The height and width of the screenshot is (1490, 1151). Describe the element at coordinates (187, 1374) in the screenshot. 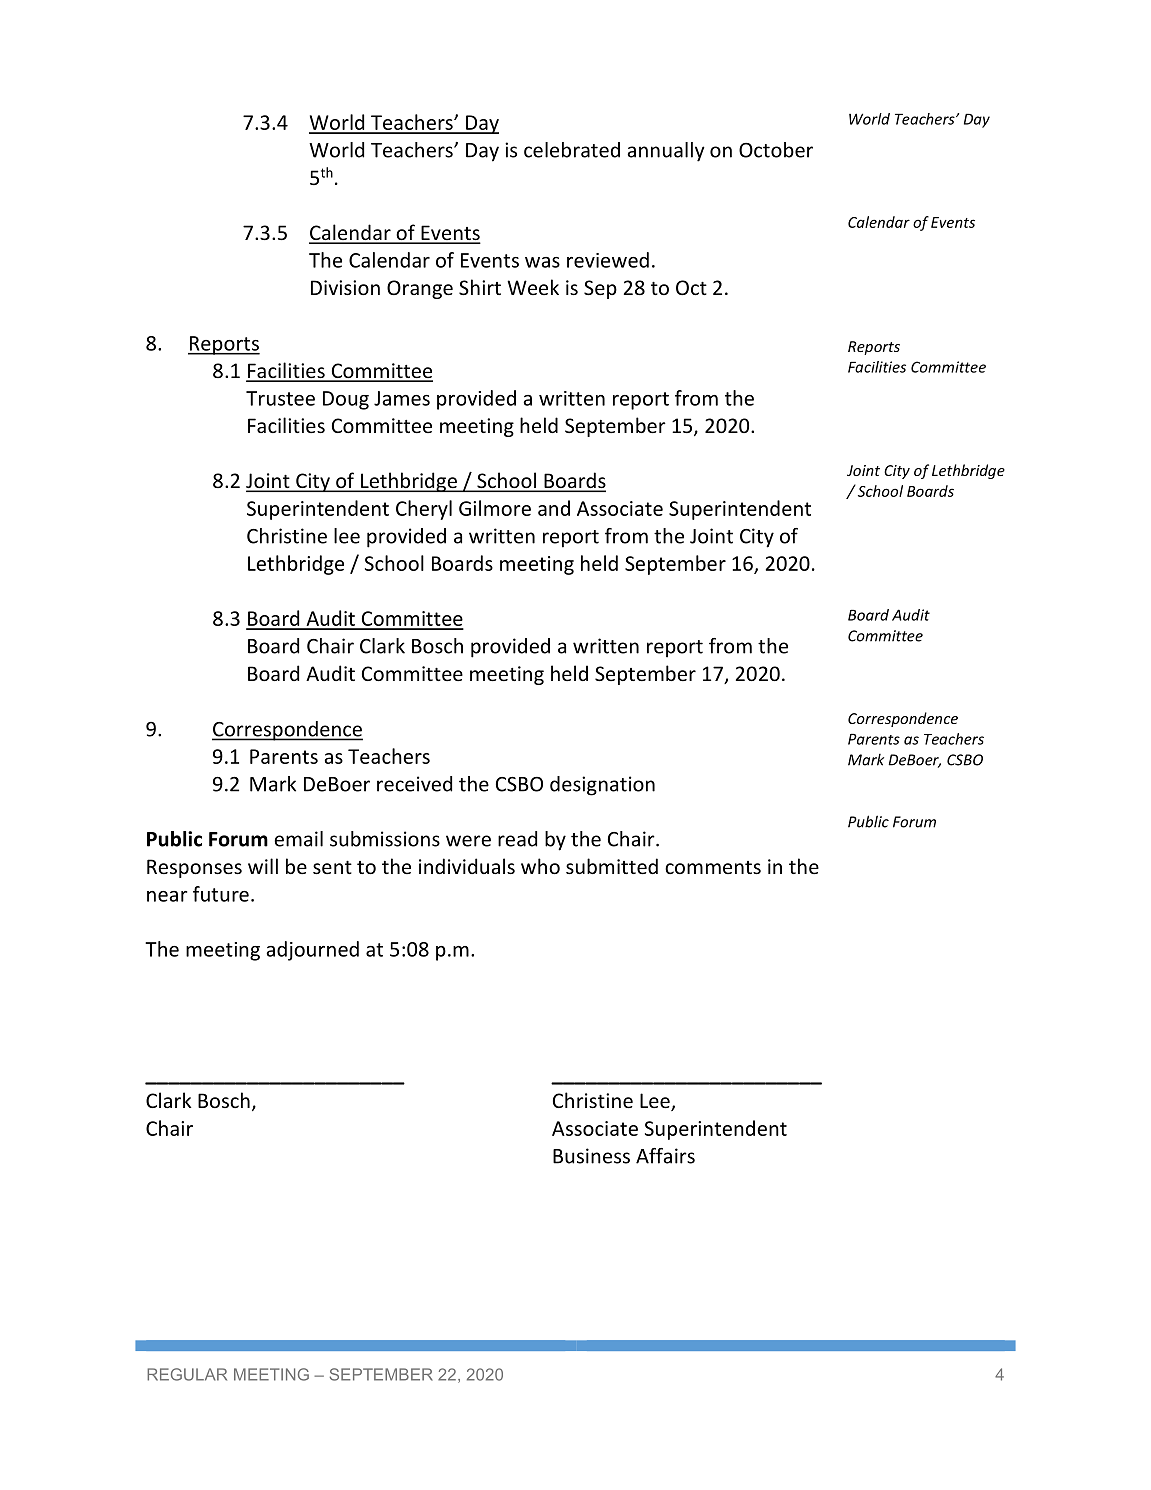

I see `REGULAR` at that location.
